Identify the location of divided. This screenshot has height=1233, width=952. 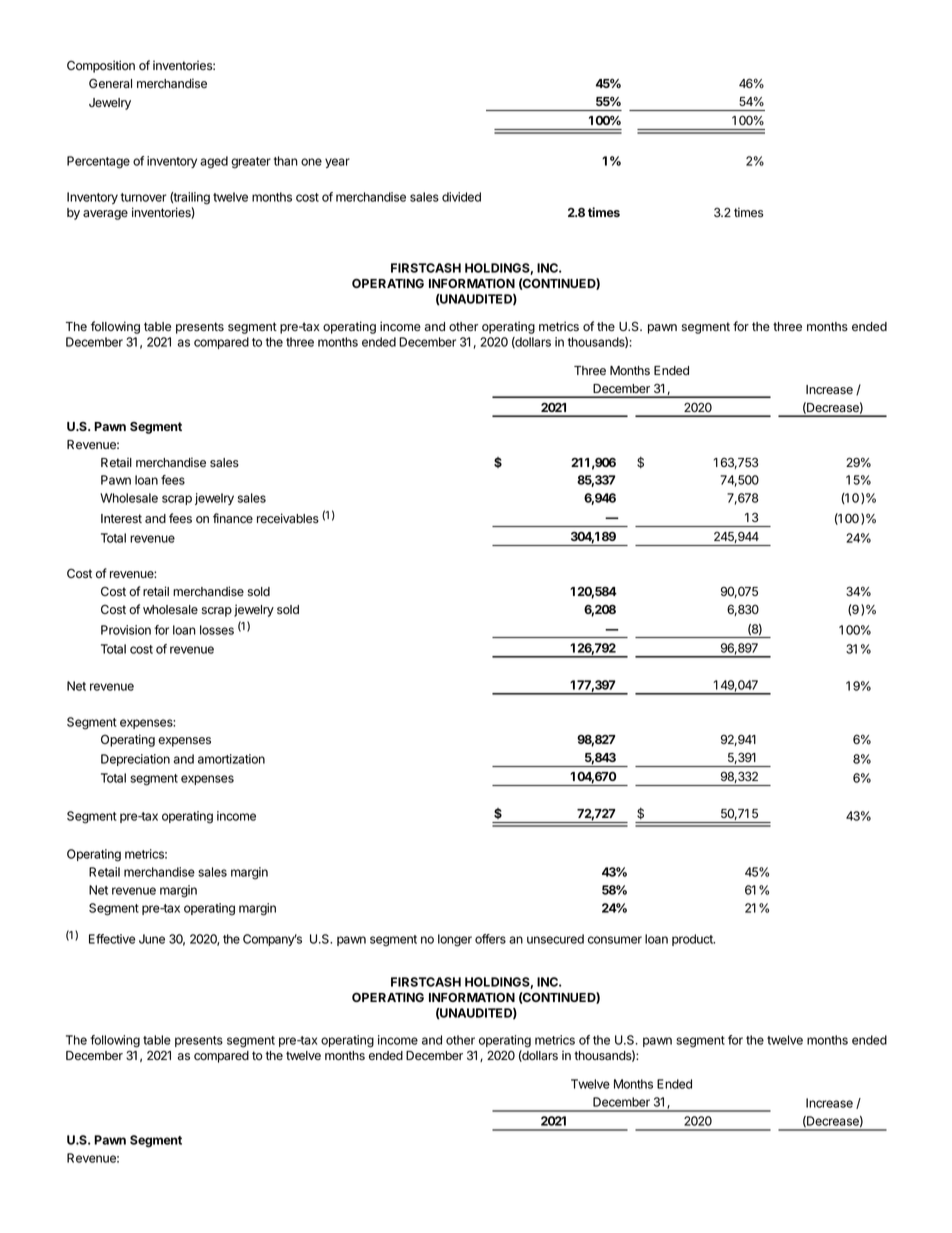
(461, 197).
